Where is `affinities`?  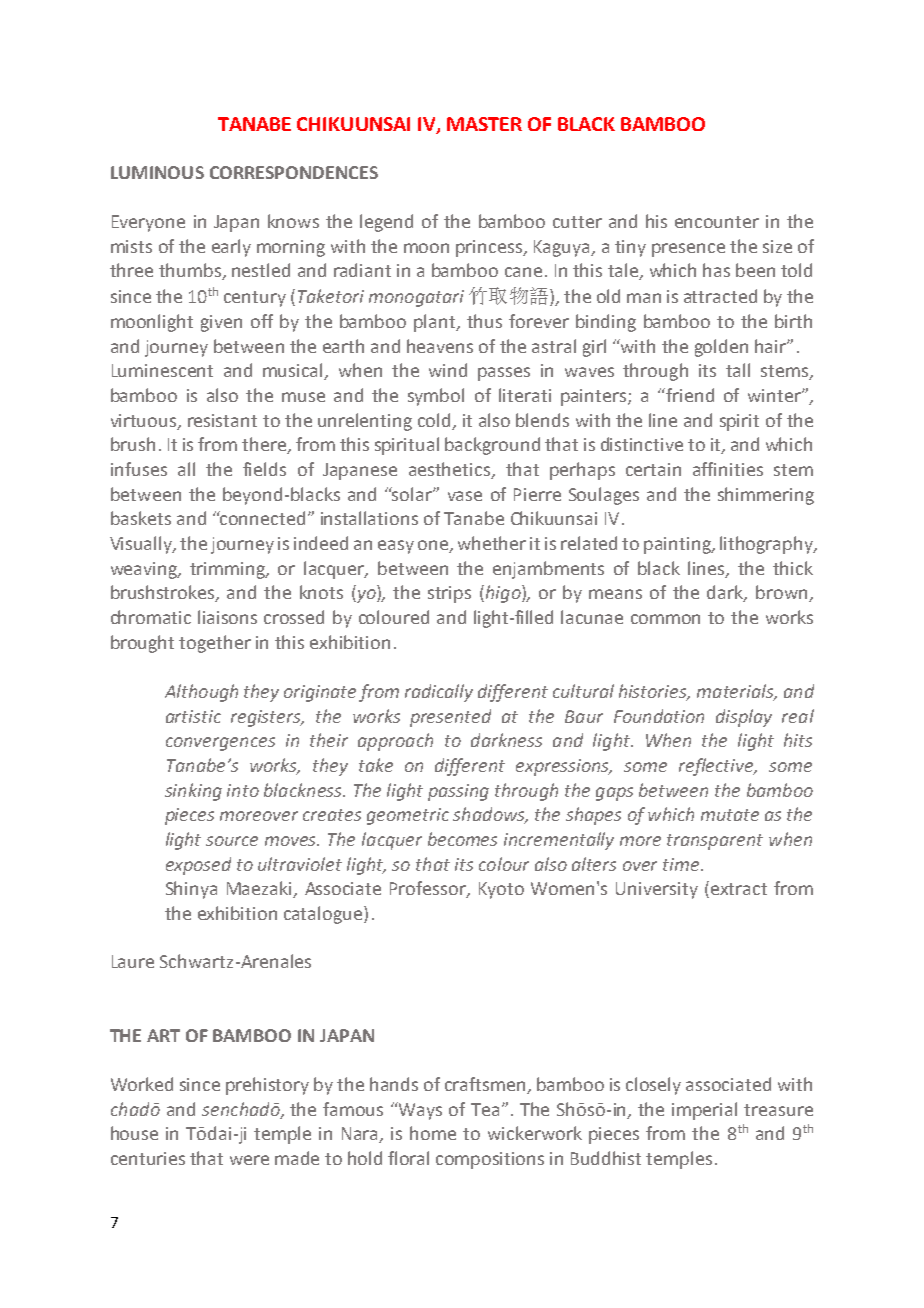
affinities is located at coordinates (728, 469).
